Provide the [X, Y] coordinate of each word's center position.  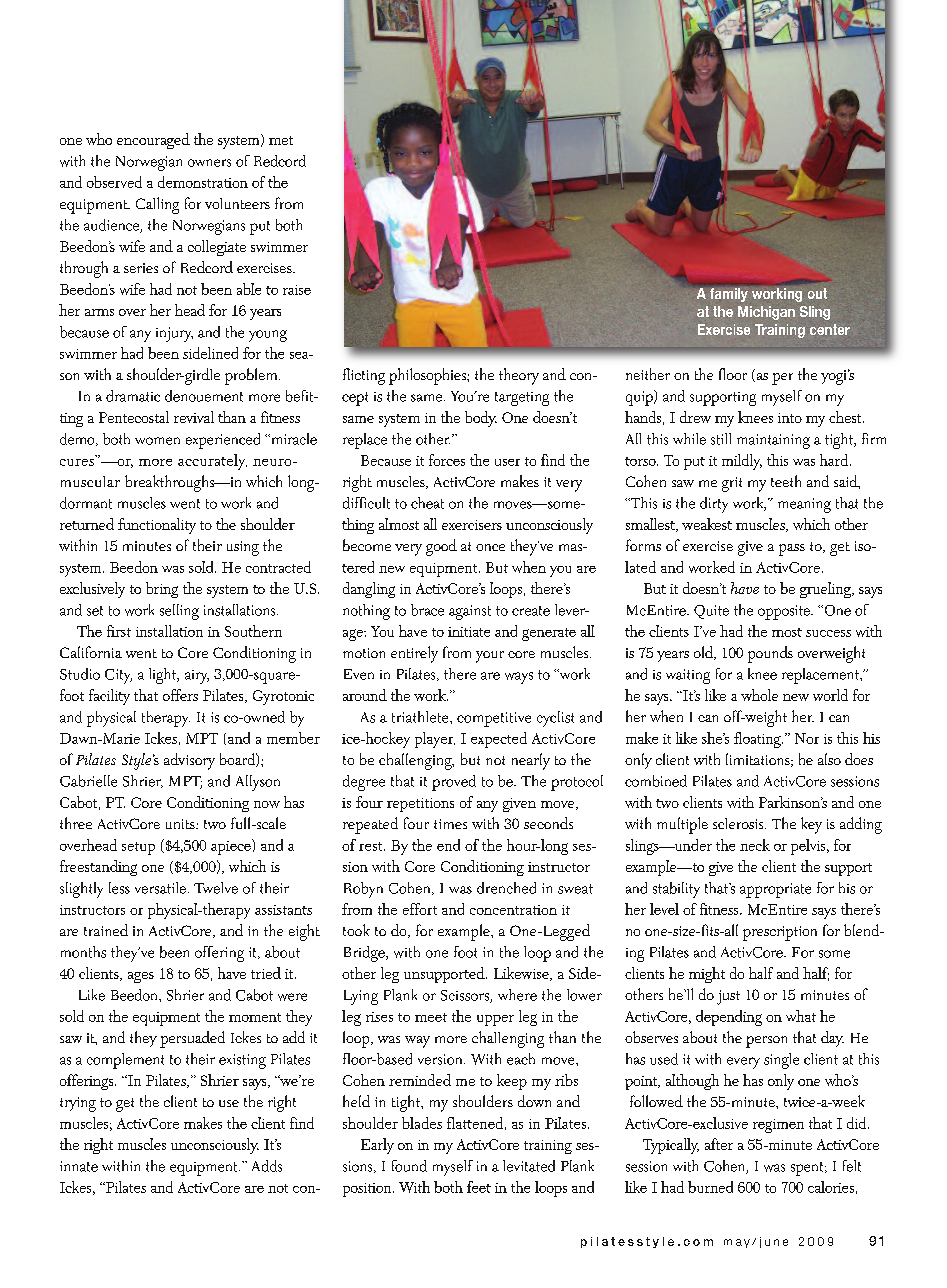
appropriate [775, 890]
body [481, 419]
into [790, 418]
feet [479, 1187]
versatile [160, 888]
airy [197, 677]
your [490, 657]
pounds [770, 654]
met [281, 140]
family [729, 296]
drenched [506, 888]
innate [79, 1166]
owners [209, 163]
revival [194, 417]
